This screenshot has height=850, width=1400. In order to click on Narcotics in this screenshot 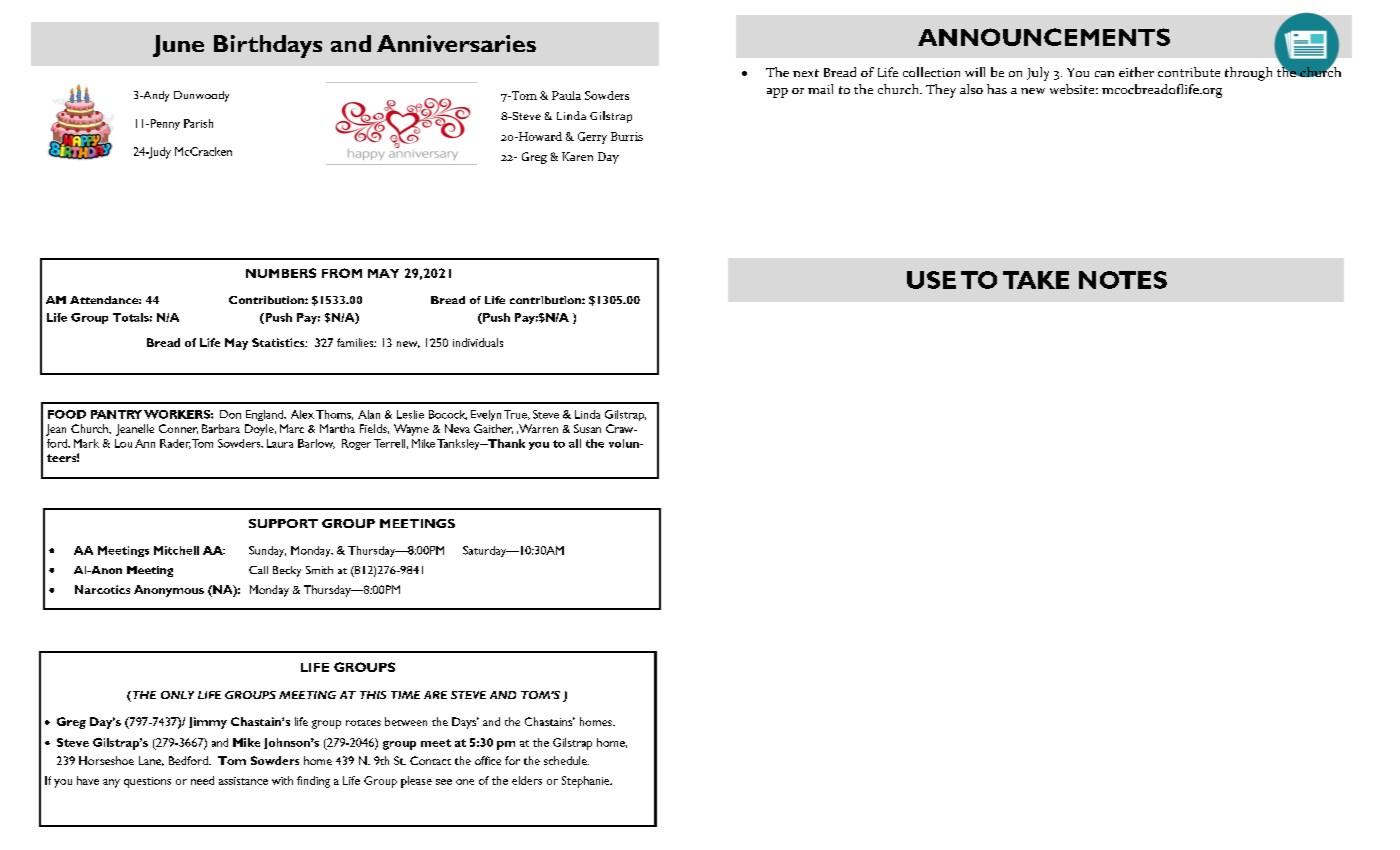, I will do `click(102, 589)`.
